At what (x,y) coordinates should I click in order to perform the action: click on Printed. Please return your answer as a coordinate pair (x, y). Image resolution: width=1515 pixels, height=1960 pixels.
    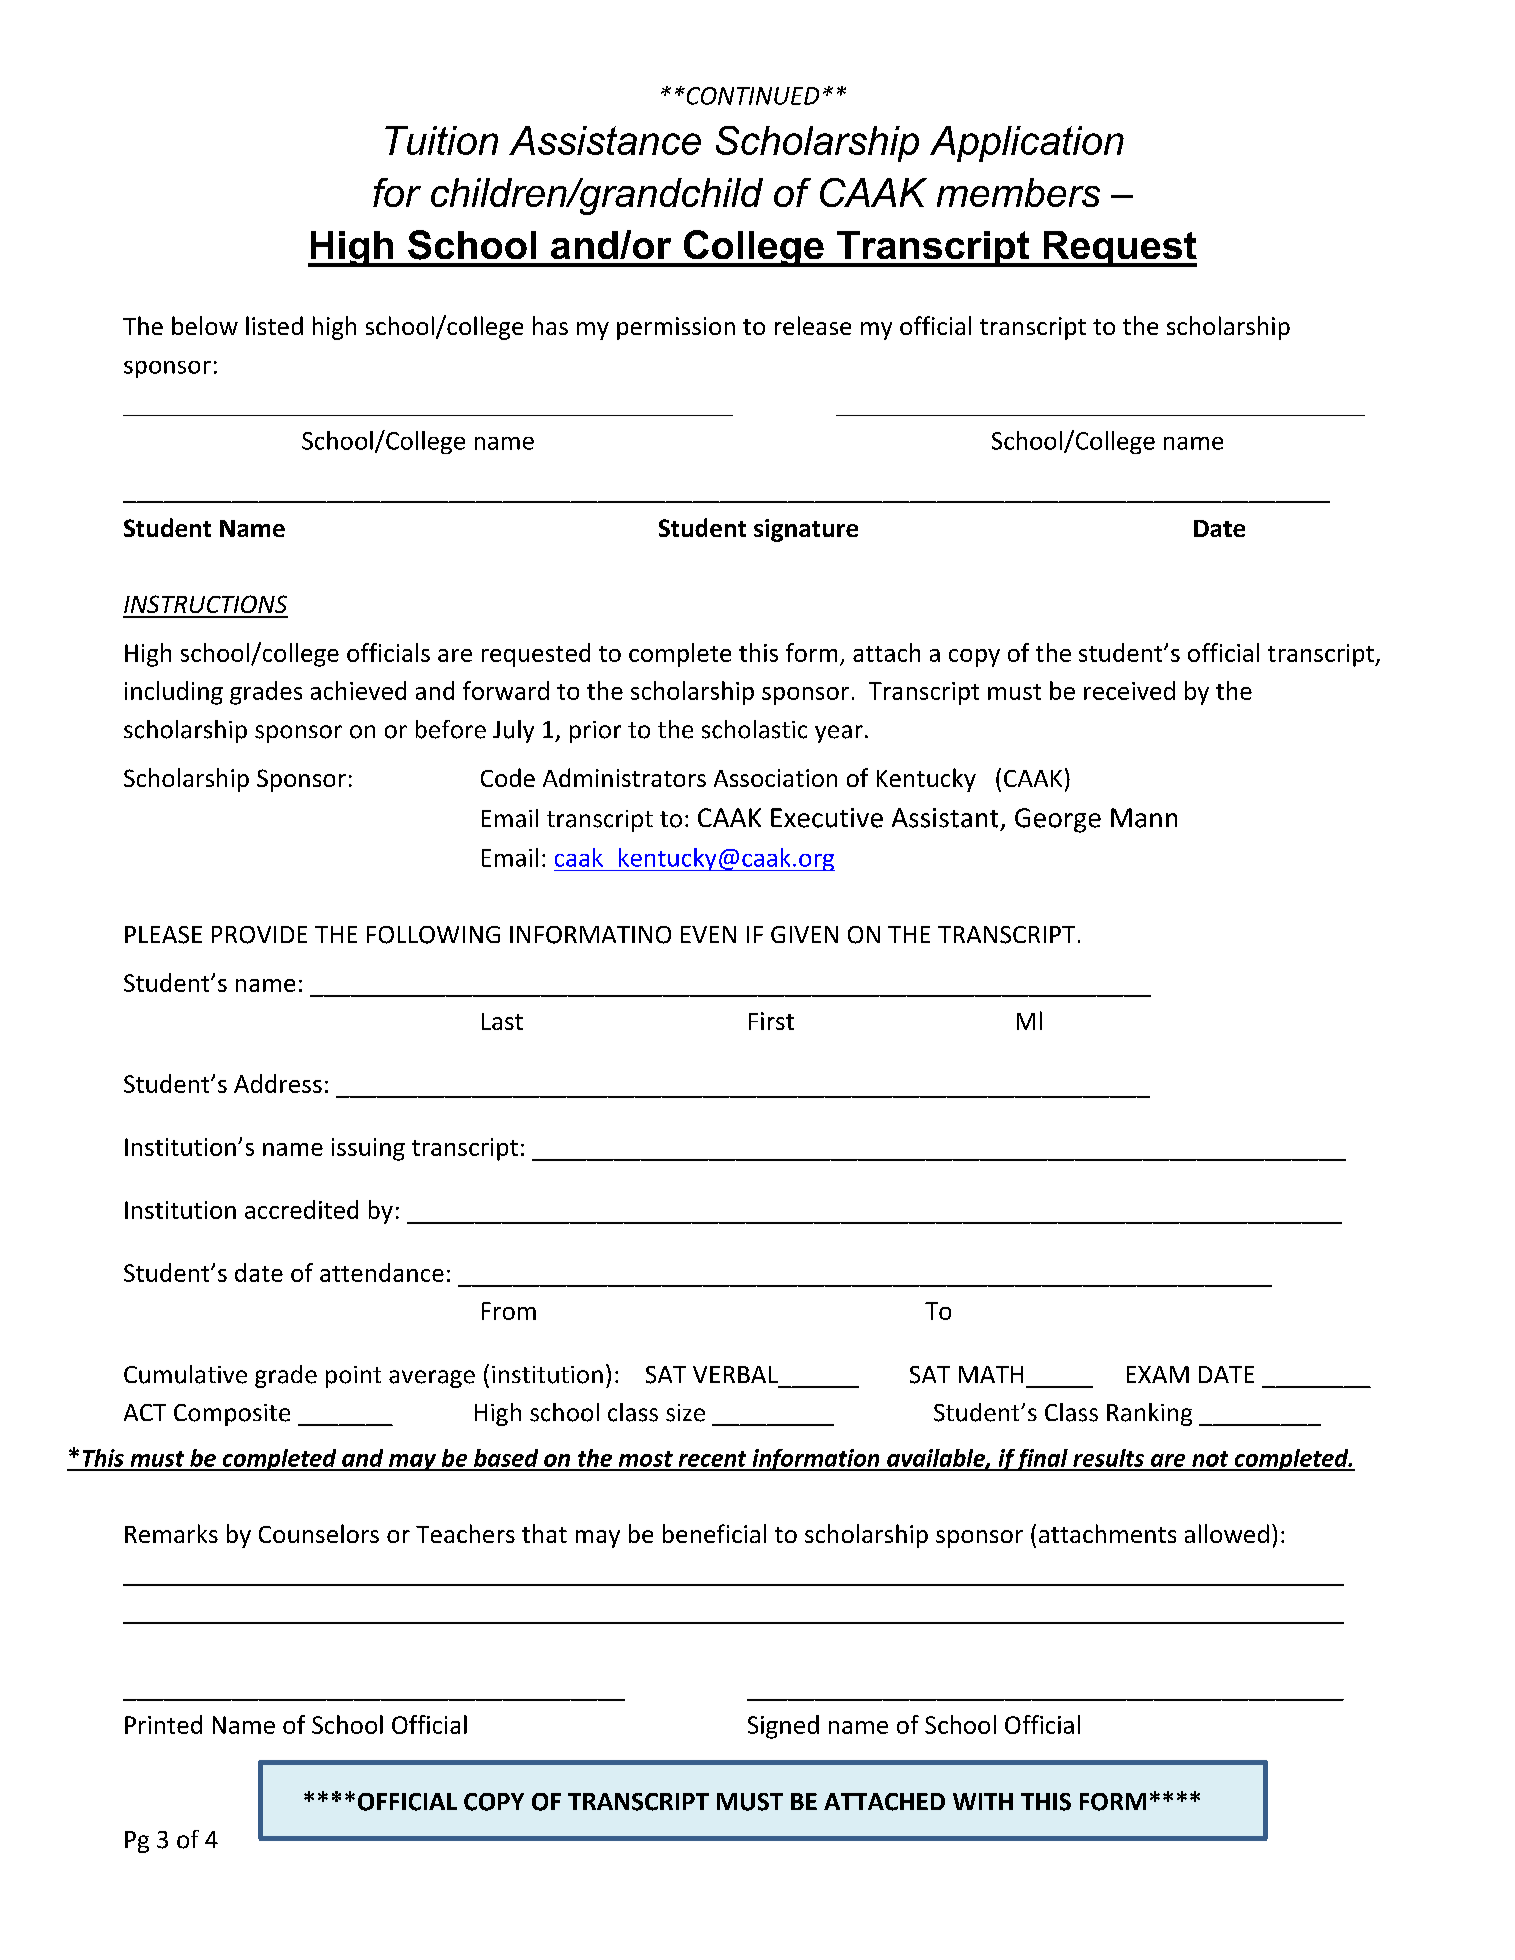
    Looking at the image, I should click on (163, 1724).
